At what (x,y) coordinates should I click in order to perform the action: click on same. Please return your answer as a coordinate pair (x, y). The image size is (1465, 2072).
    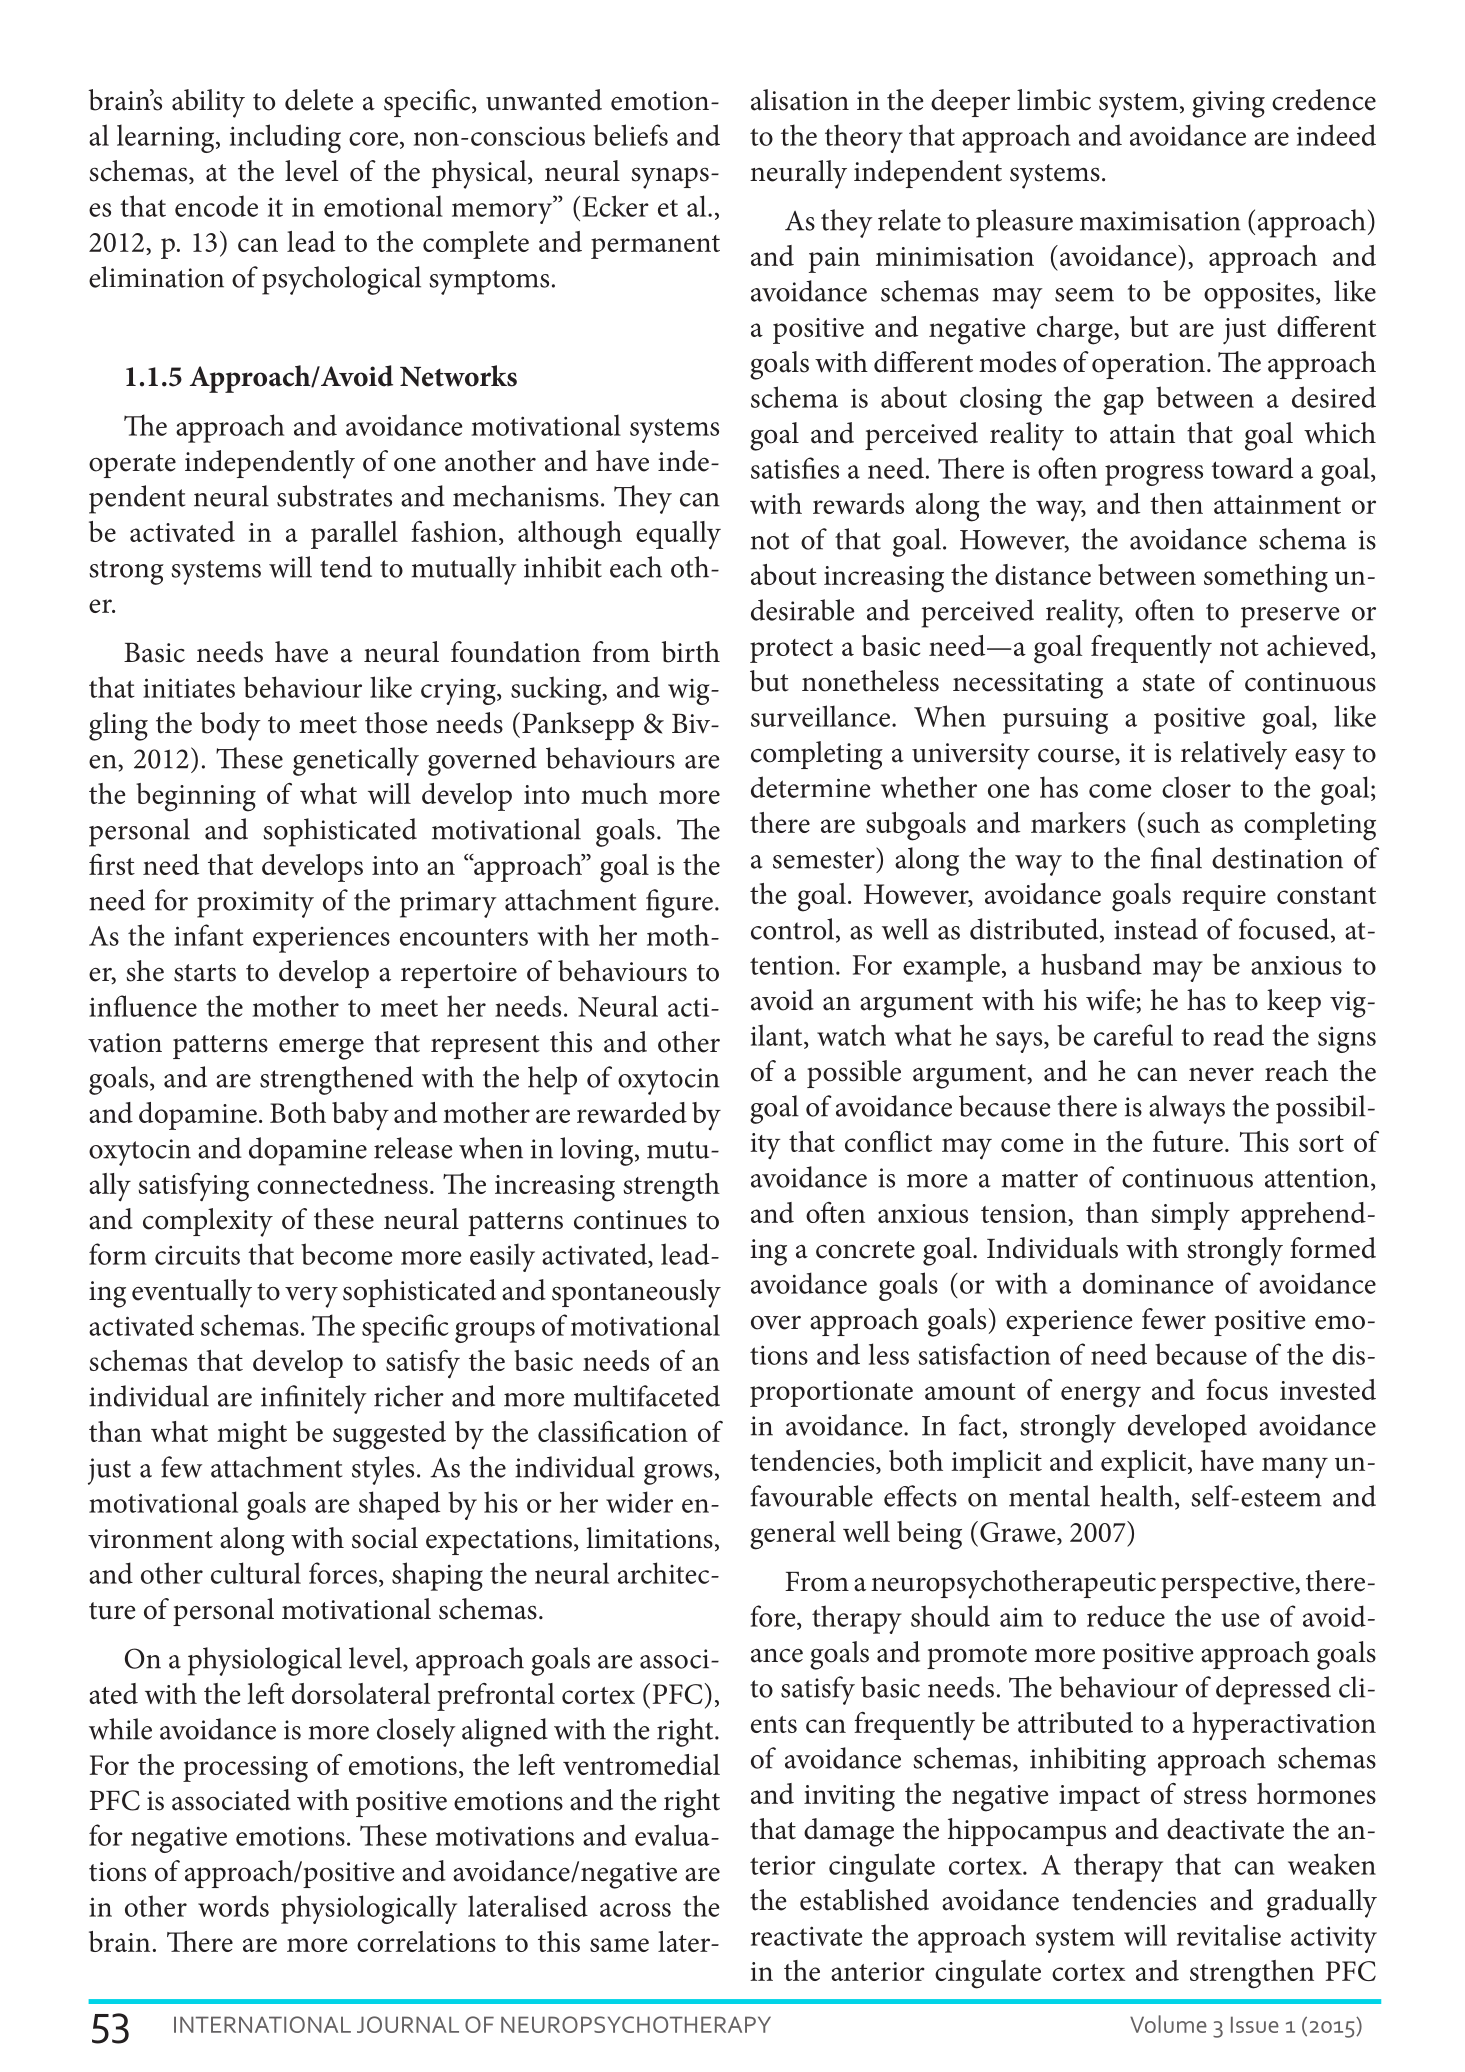
    Looking at the image, I should click on (619, 1945).
